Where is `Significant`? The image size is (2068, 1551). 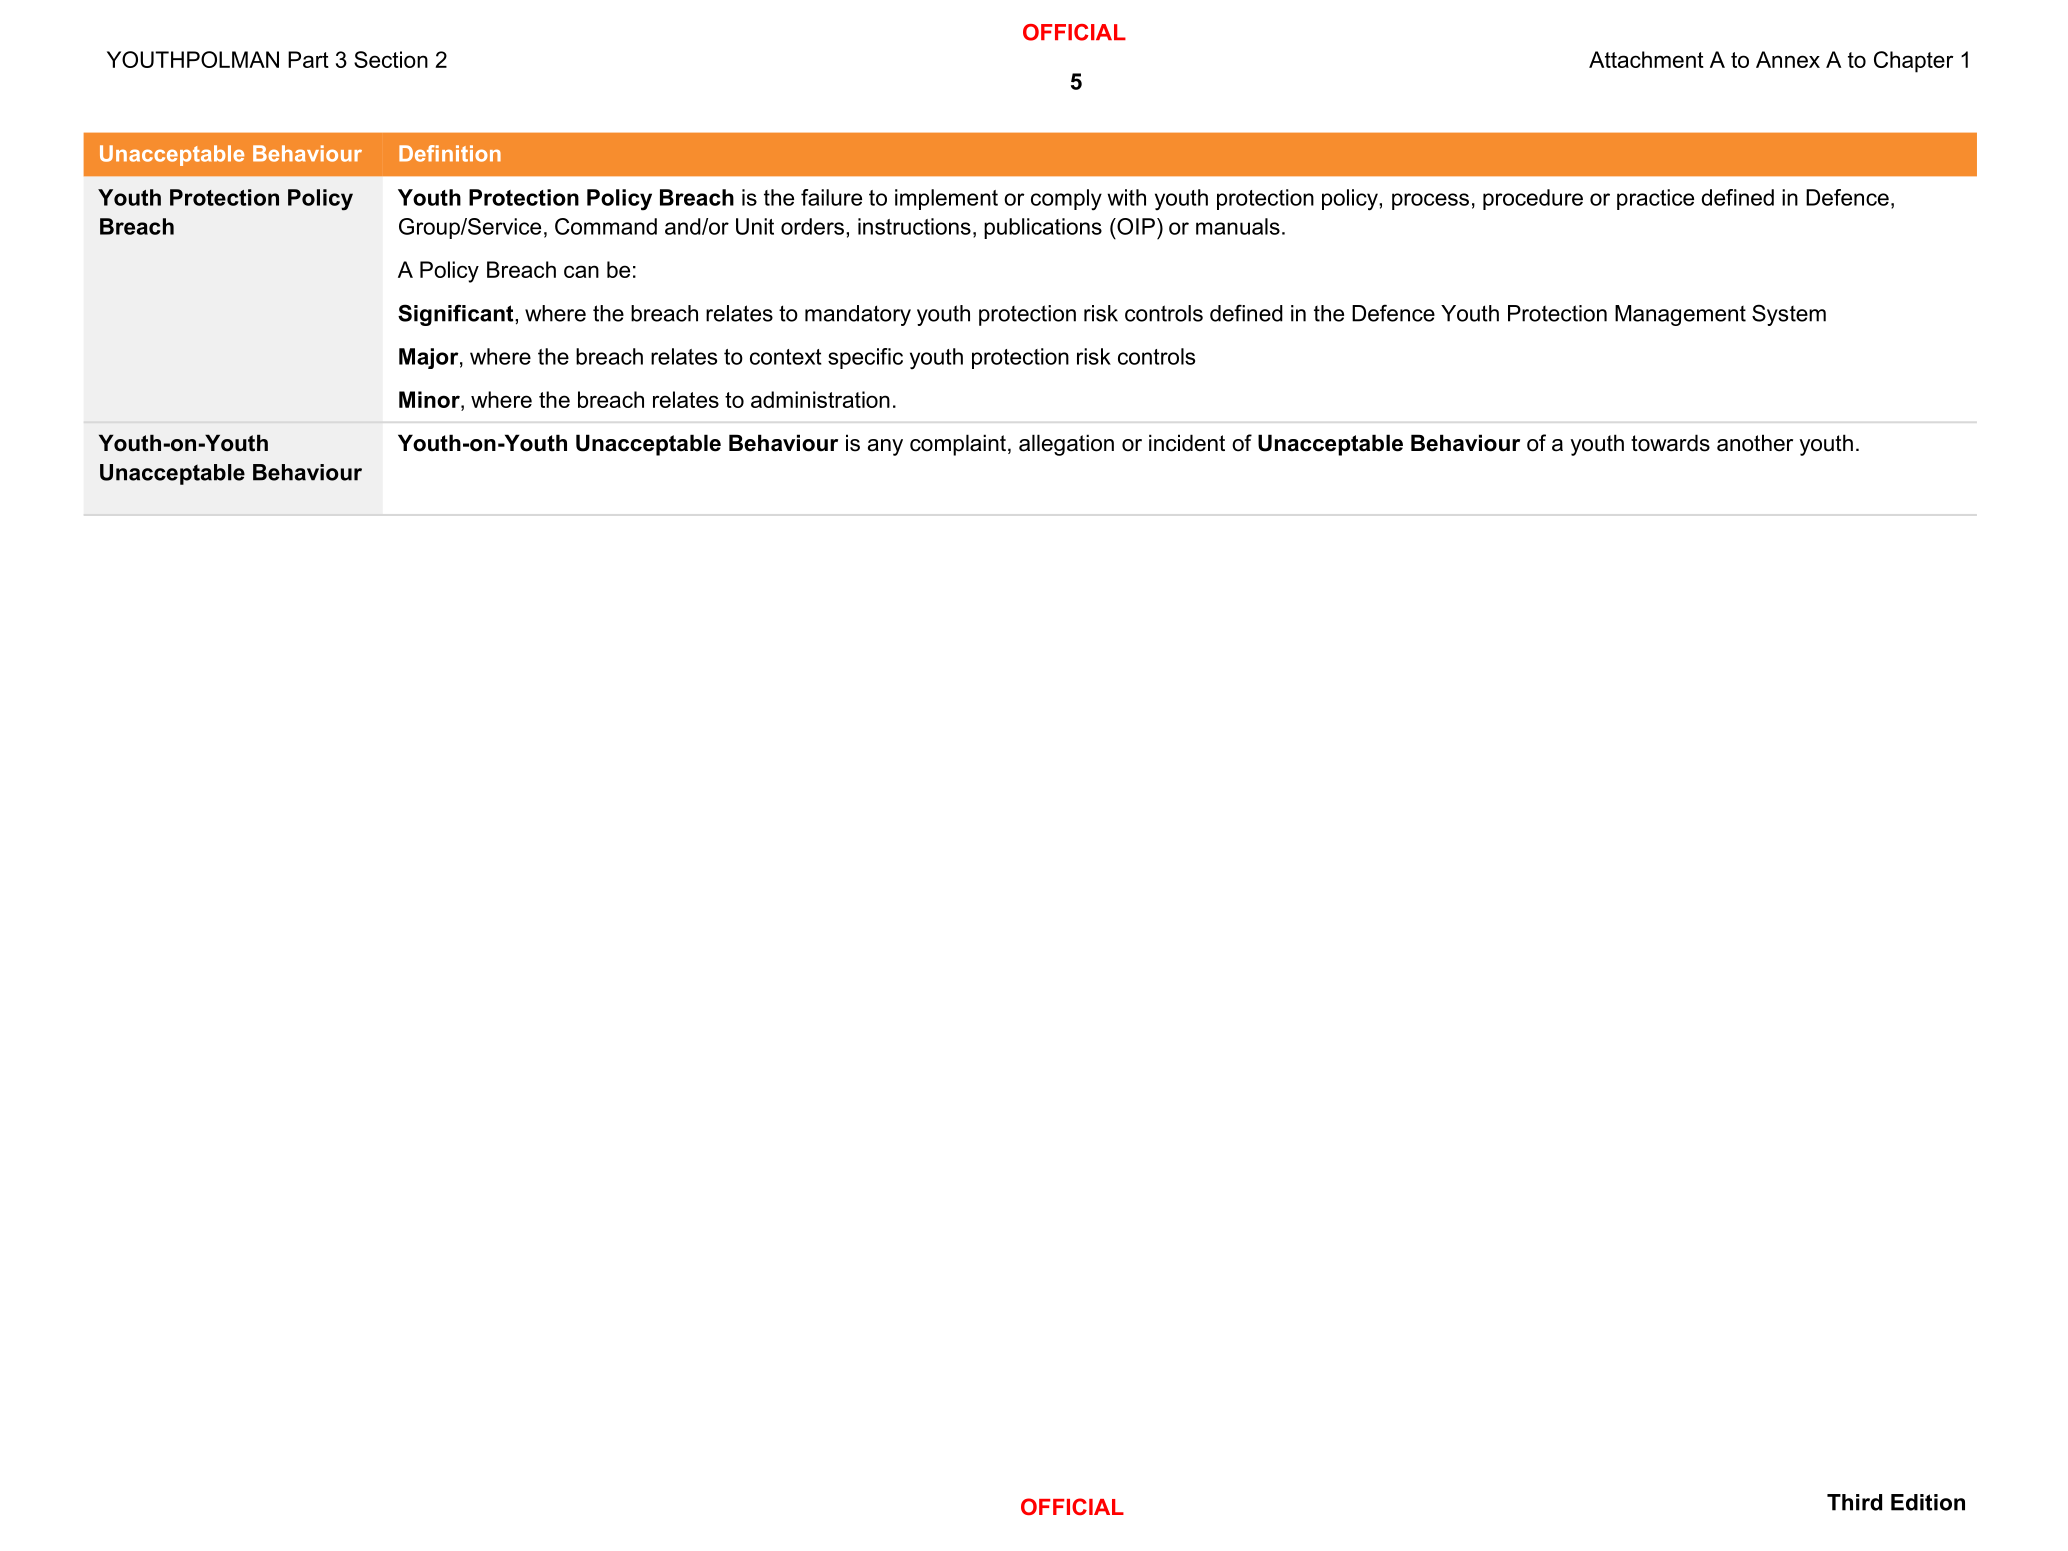
Significant is located at coordinates (457, 315).
